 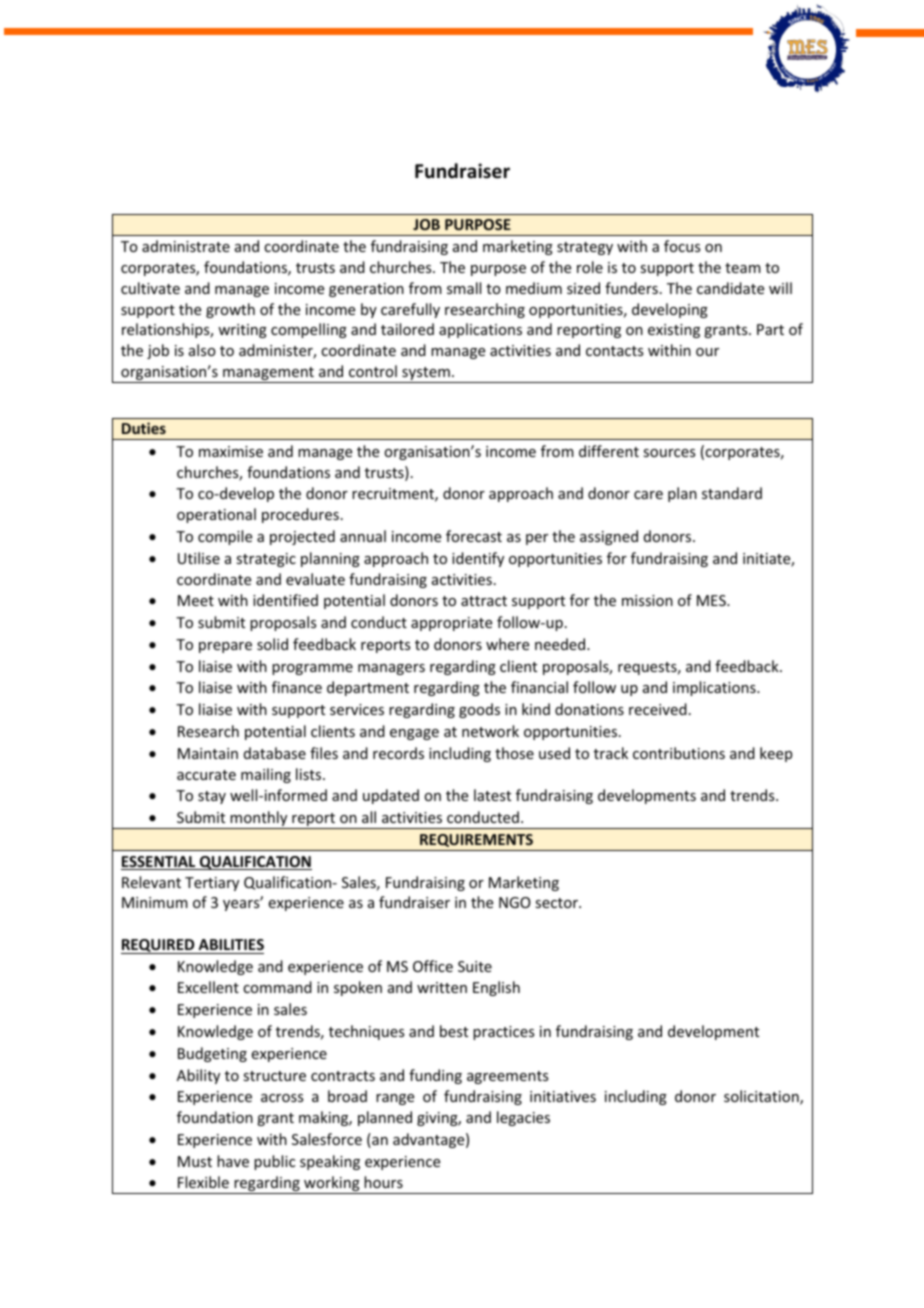 I want to click on implications, so click(x=715, y=688).
